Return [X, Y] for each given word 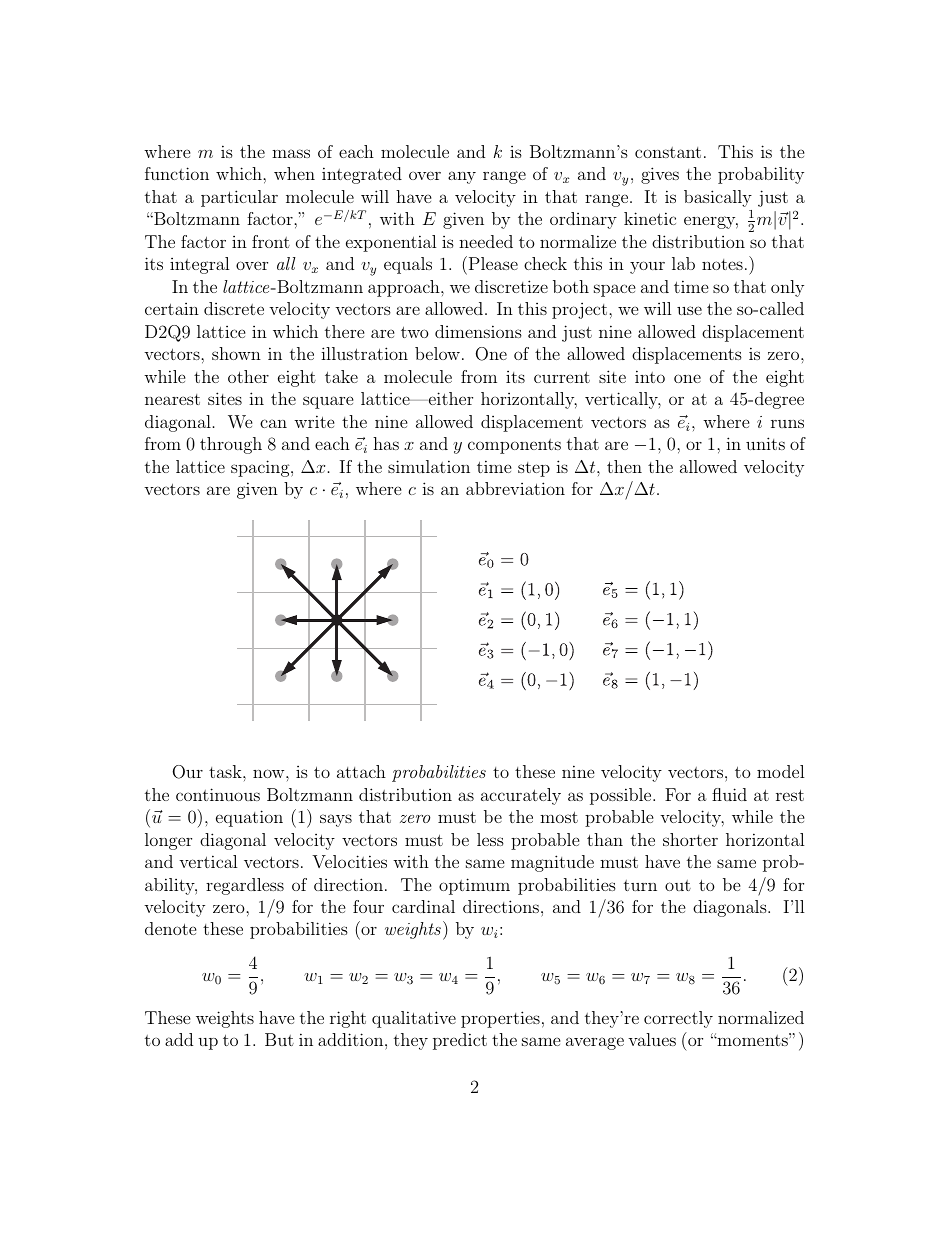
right [348, 1019]
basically [718, 198]
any [462, 177]
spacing [261, 468]
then [624, 466]
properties [500, 1019]
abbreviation [515, 488]
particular [239, 198]
